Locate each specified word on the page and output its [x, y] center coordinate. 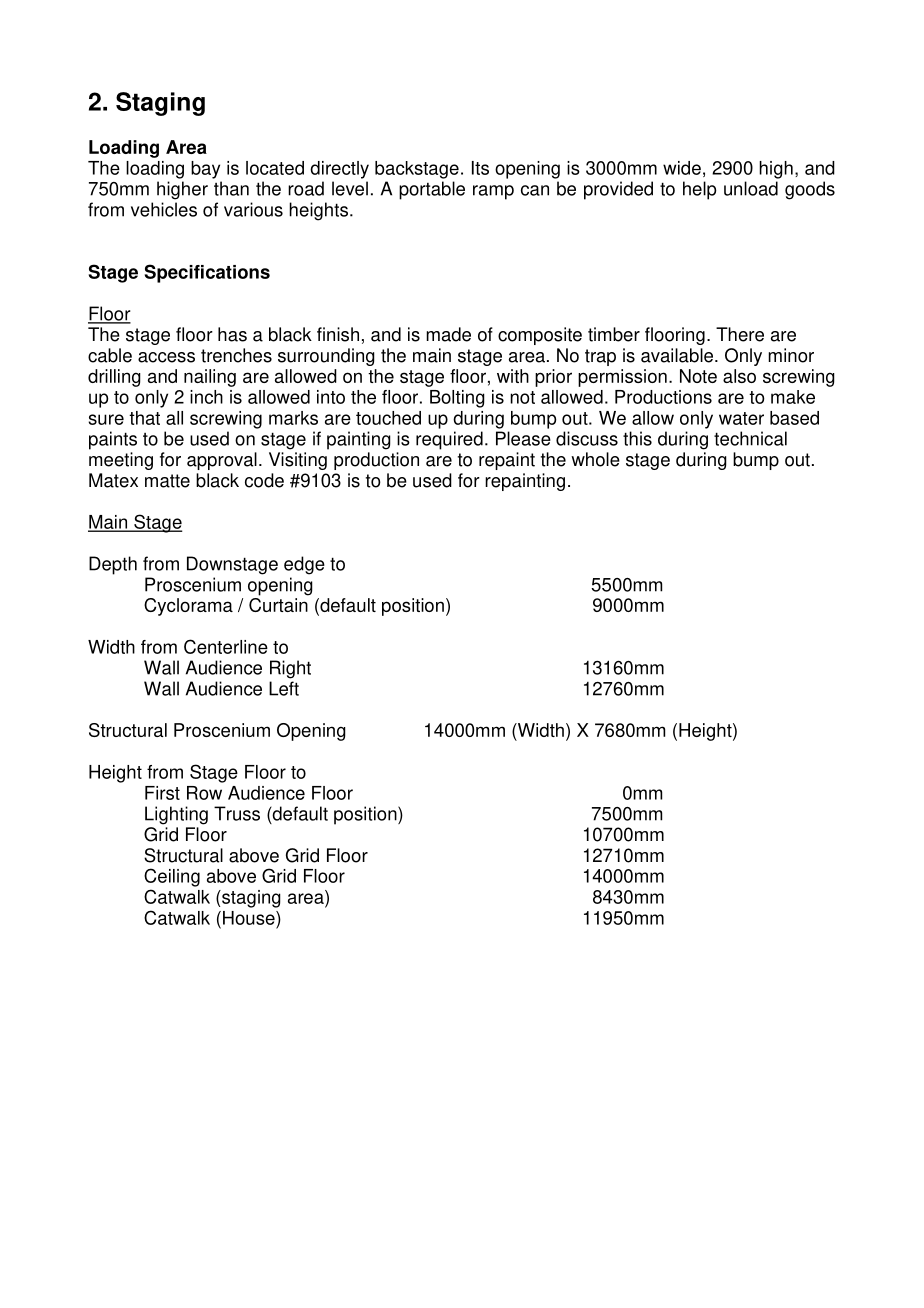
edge [304, 565]
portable [432, 190]
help [700, 190]
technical [750, 438]
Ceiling [172, 877]
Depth [113, 565]
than [231, 188]
